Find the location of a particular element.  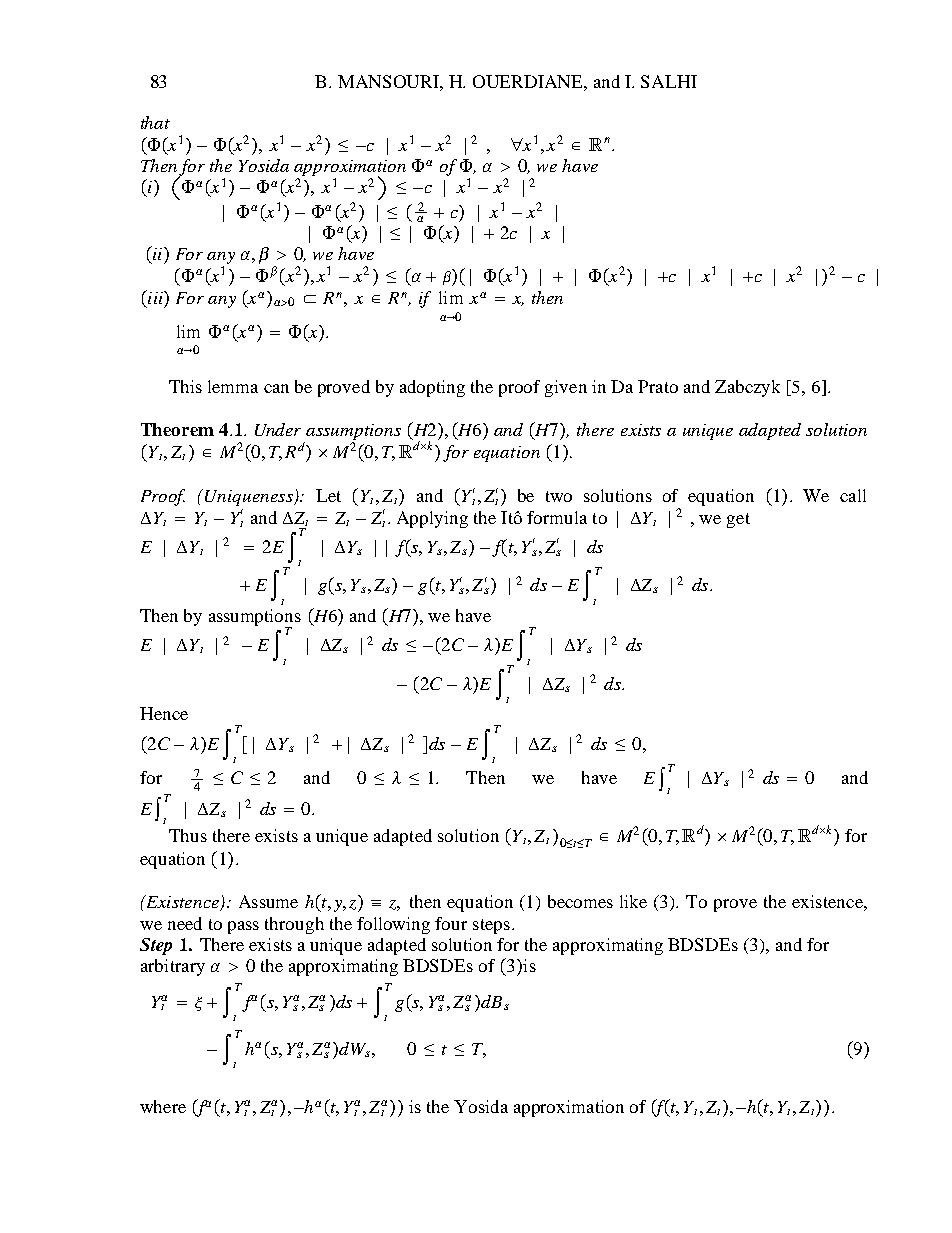

adopting is located at coordinates (432, 388).
